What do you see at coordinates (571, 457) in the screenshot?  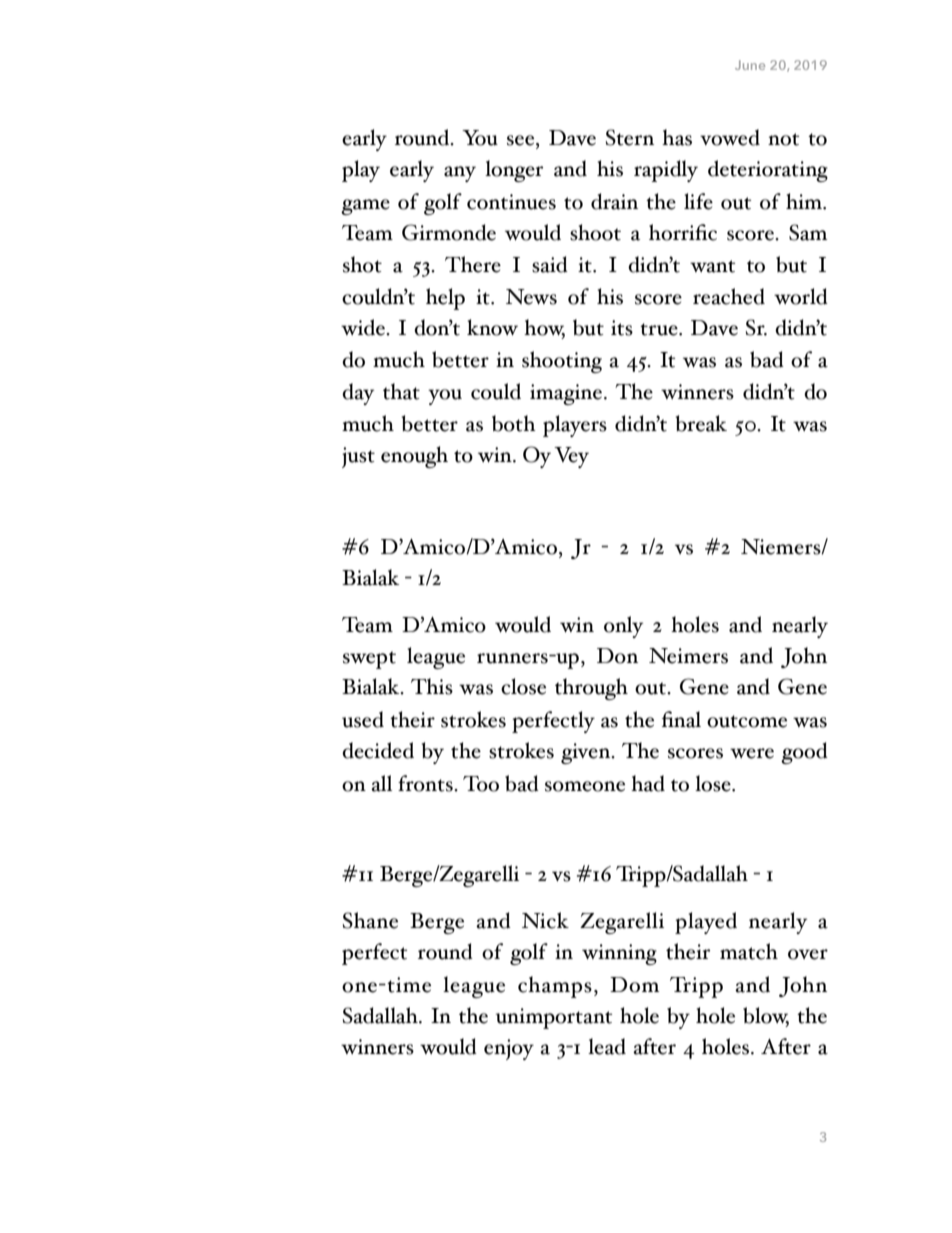 I see `Vey` at bounding box center [571, 457].
